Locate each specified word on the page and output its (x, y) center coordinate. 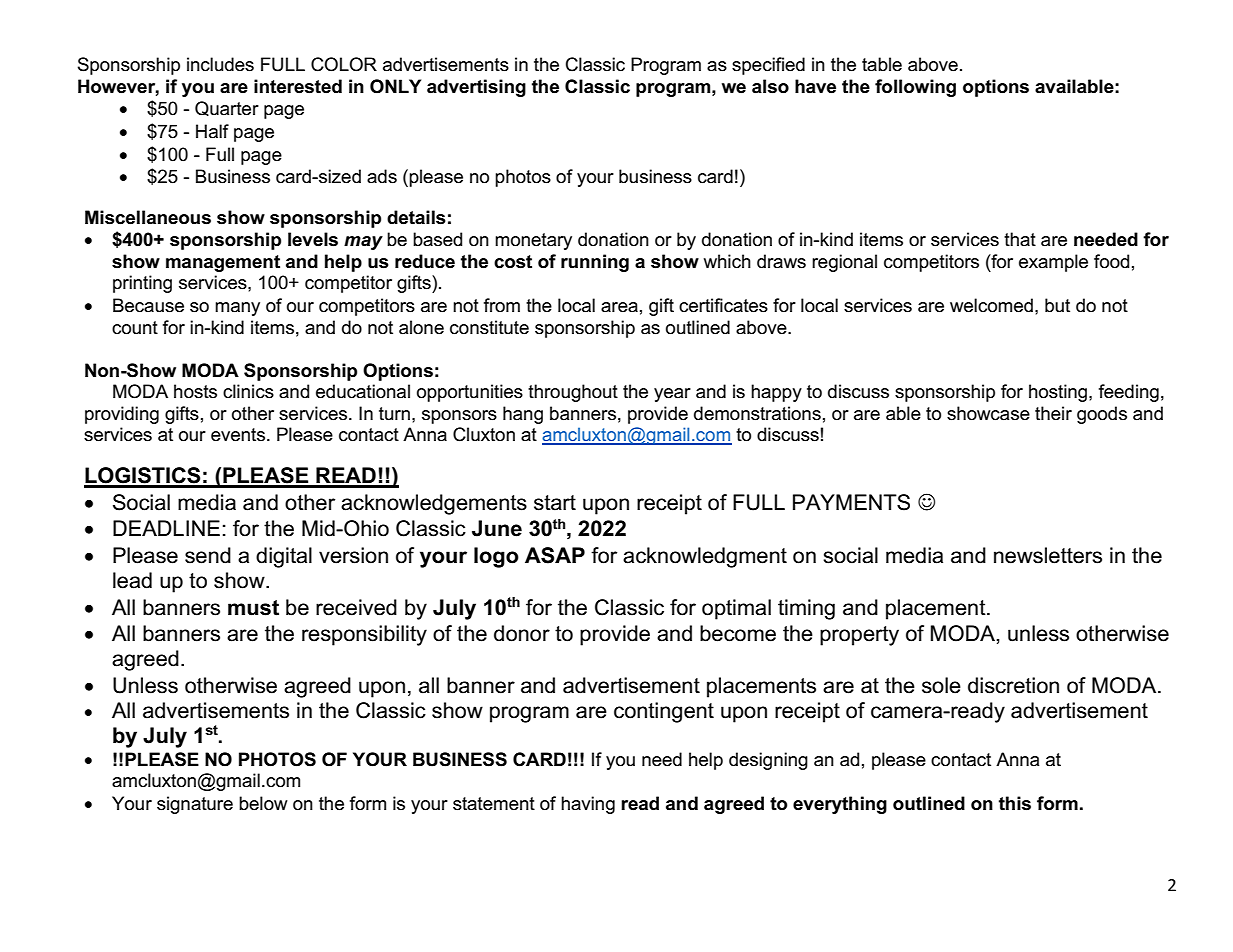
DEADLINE (166, 528)
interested (298, 86)
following (915, 88)
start (555, 503)
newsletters (1048, 555)
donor (522, 633)
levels (313, 239)
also (770, 86)
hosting (1059, 393)
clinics (248, 391)
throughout (573, 393)
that (1020, 239)
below (263, 803)
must (253, 608)
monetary (533, 241)
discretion (1013, 685)
